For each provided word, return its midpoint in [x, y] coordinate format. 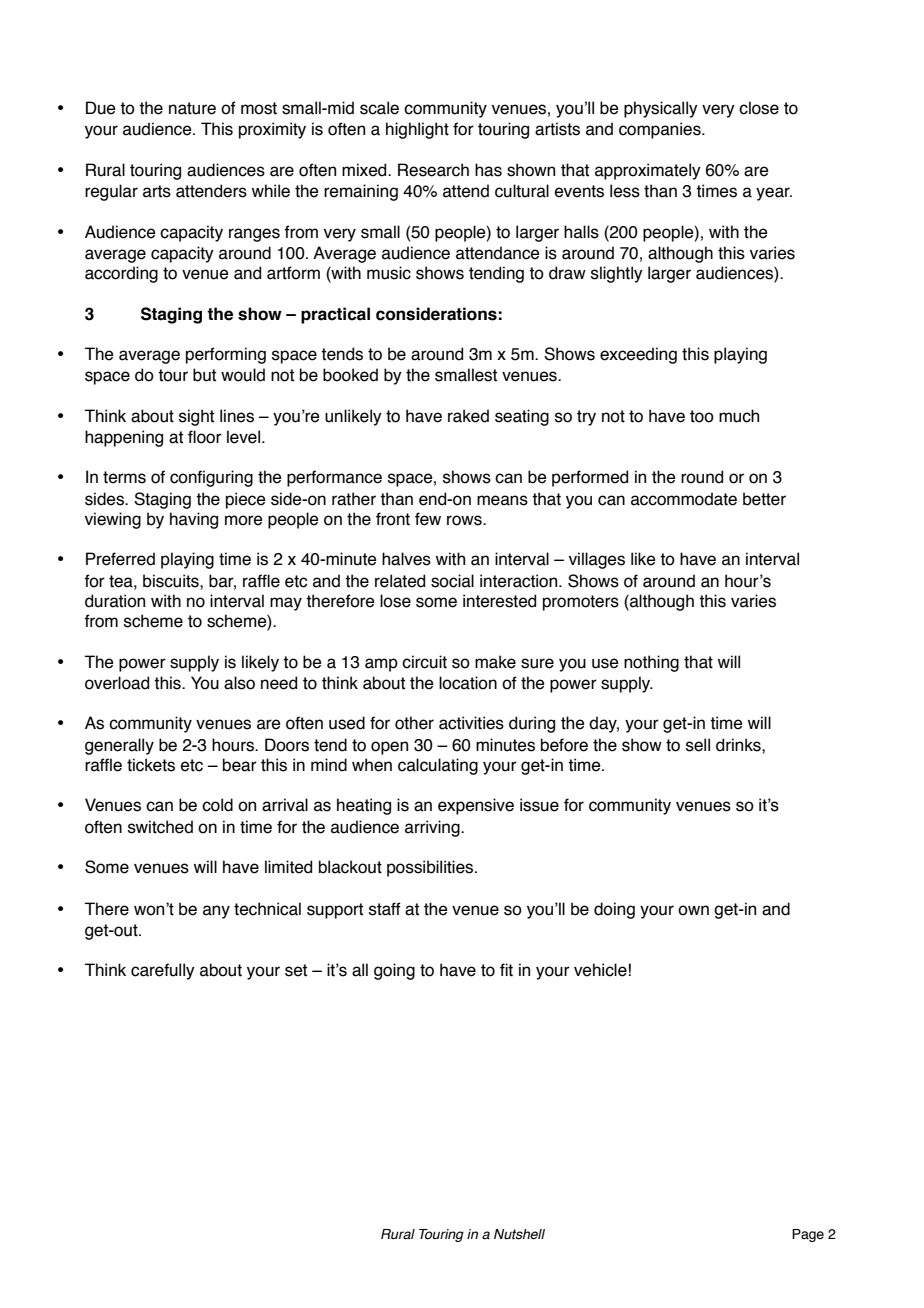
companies [661, 130]
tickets [151, 765]
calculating [438, 766]
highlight [417, 130]
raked [468, 416]
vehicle [600, 970]
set [296, 970]
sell [698, 745]
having [194, 520]
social [452, 581]
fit [506, 970]
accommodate [684, 499]
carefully [163, 971]
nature [192, 108]
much [739, 416]
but [204, 375]
